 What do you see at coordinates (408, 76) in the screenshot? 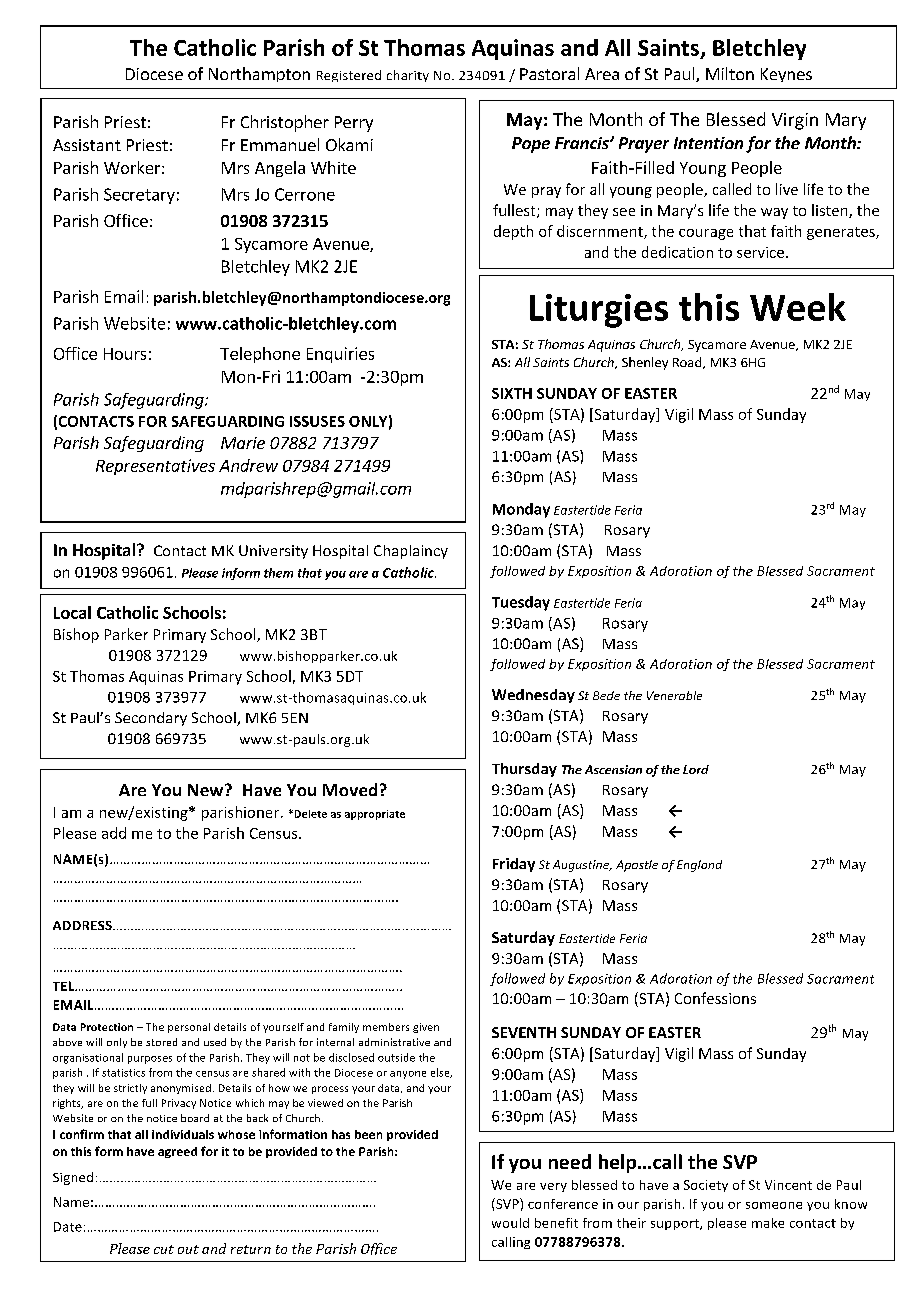
I see `charity` at bounding box center [408, 76].
